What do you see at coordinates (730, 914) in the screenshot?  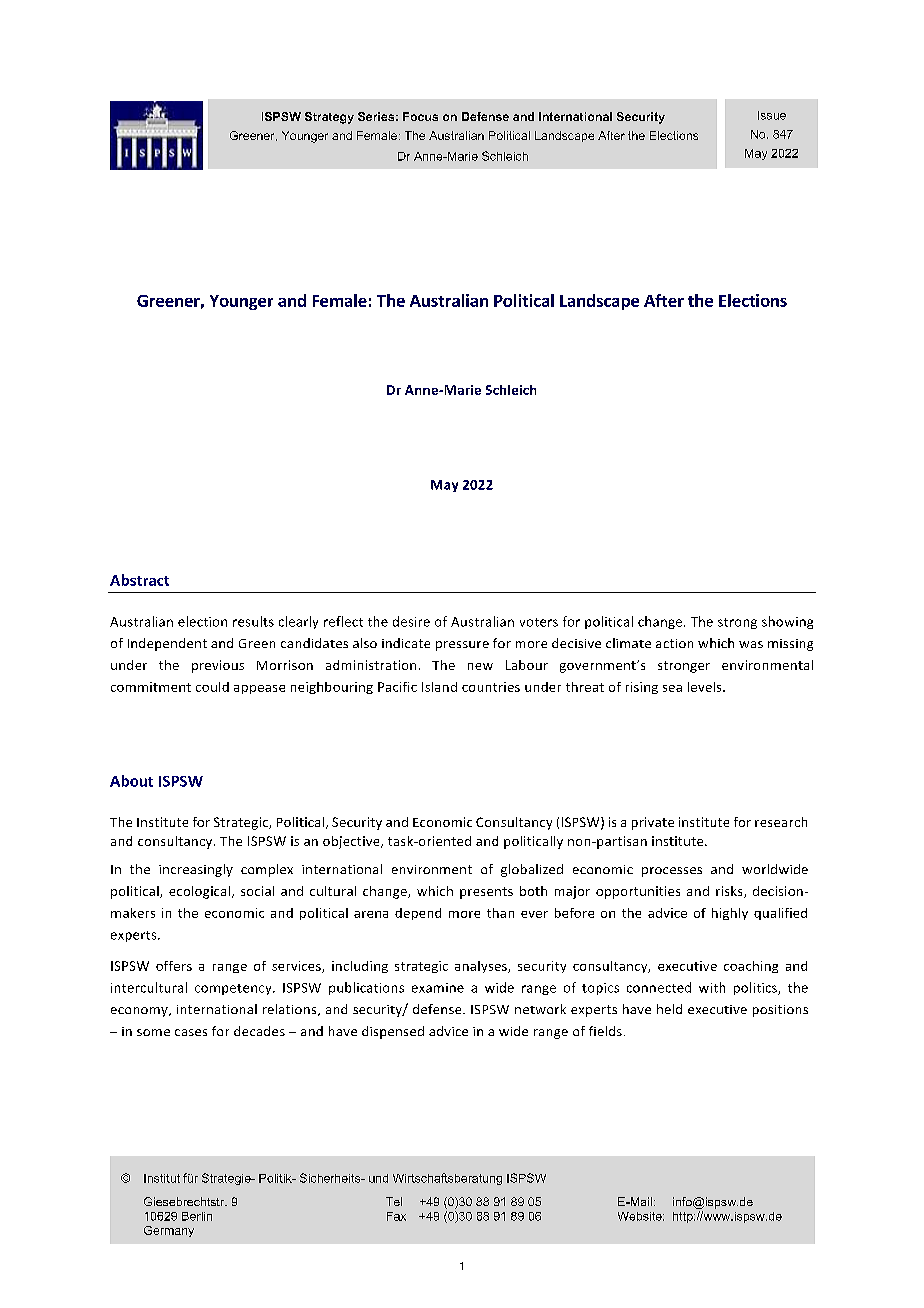 I see `highly` at bounding box center [730, 914].
